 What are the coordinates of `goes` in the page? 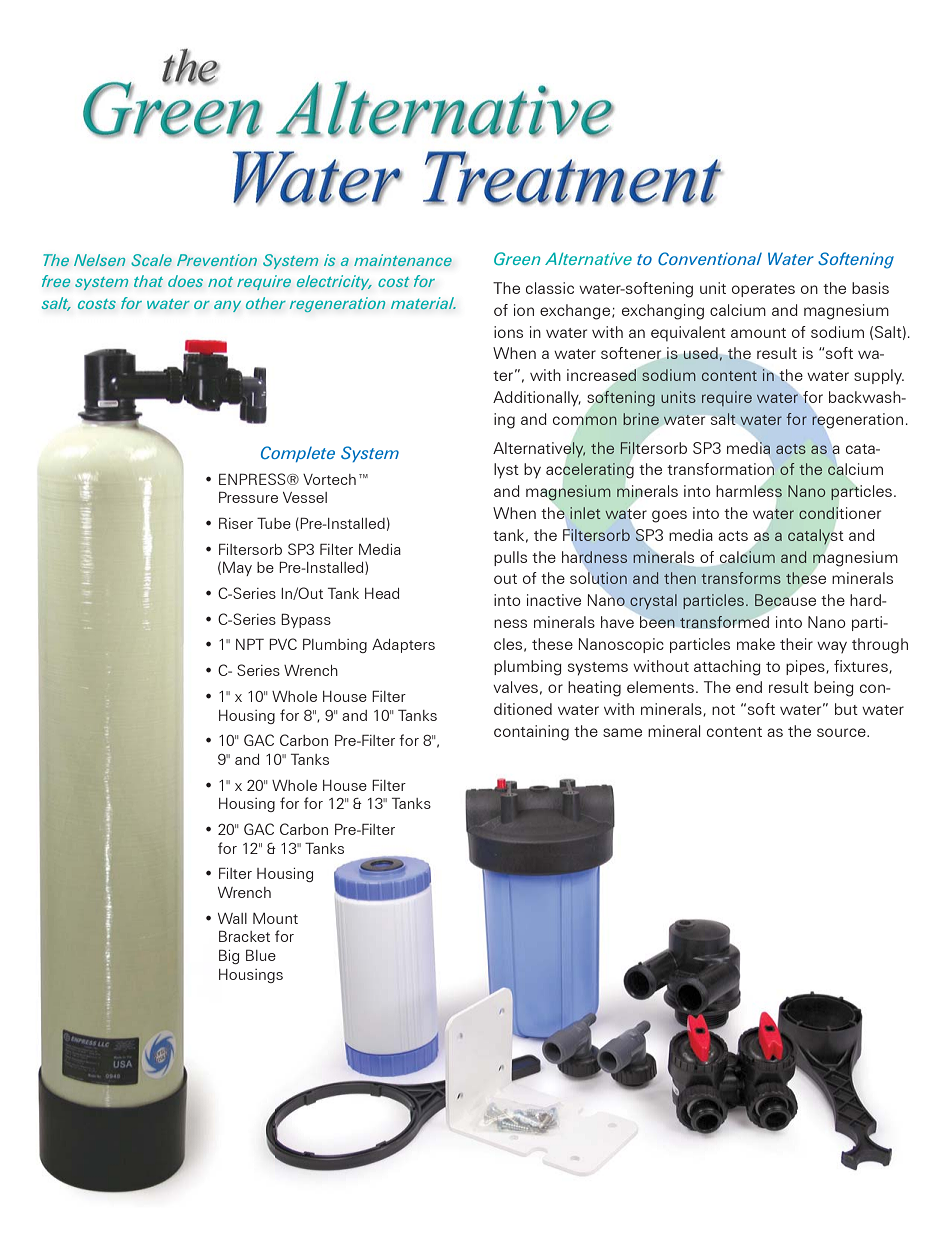 It's located at (669, 516).
